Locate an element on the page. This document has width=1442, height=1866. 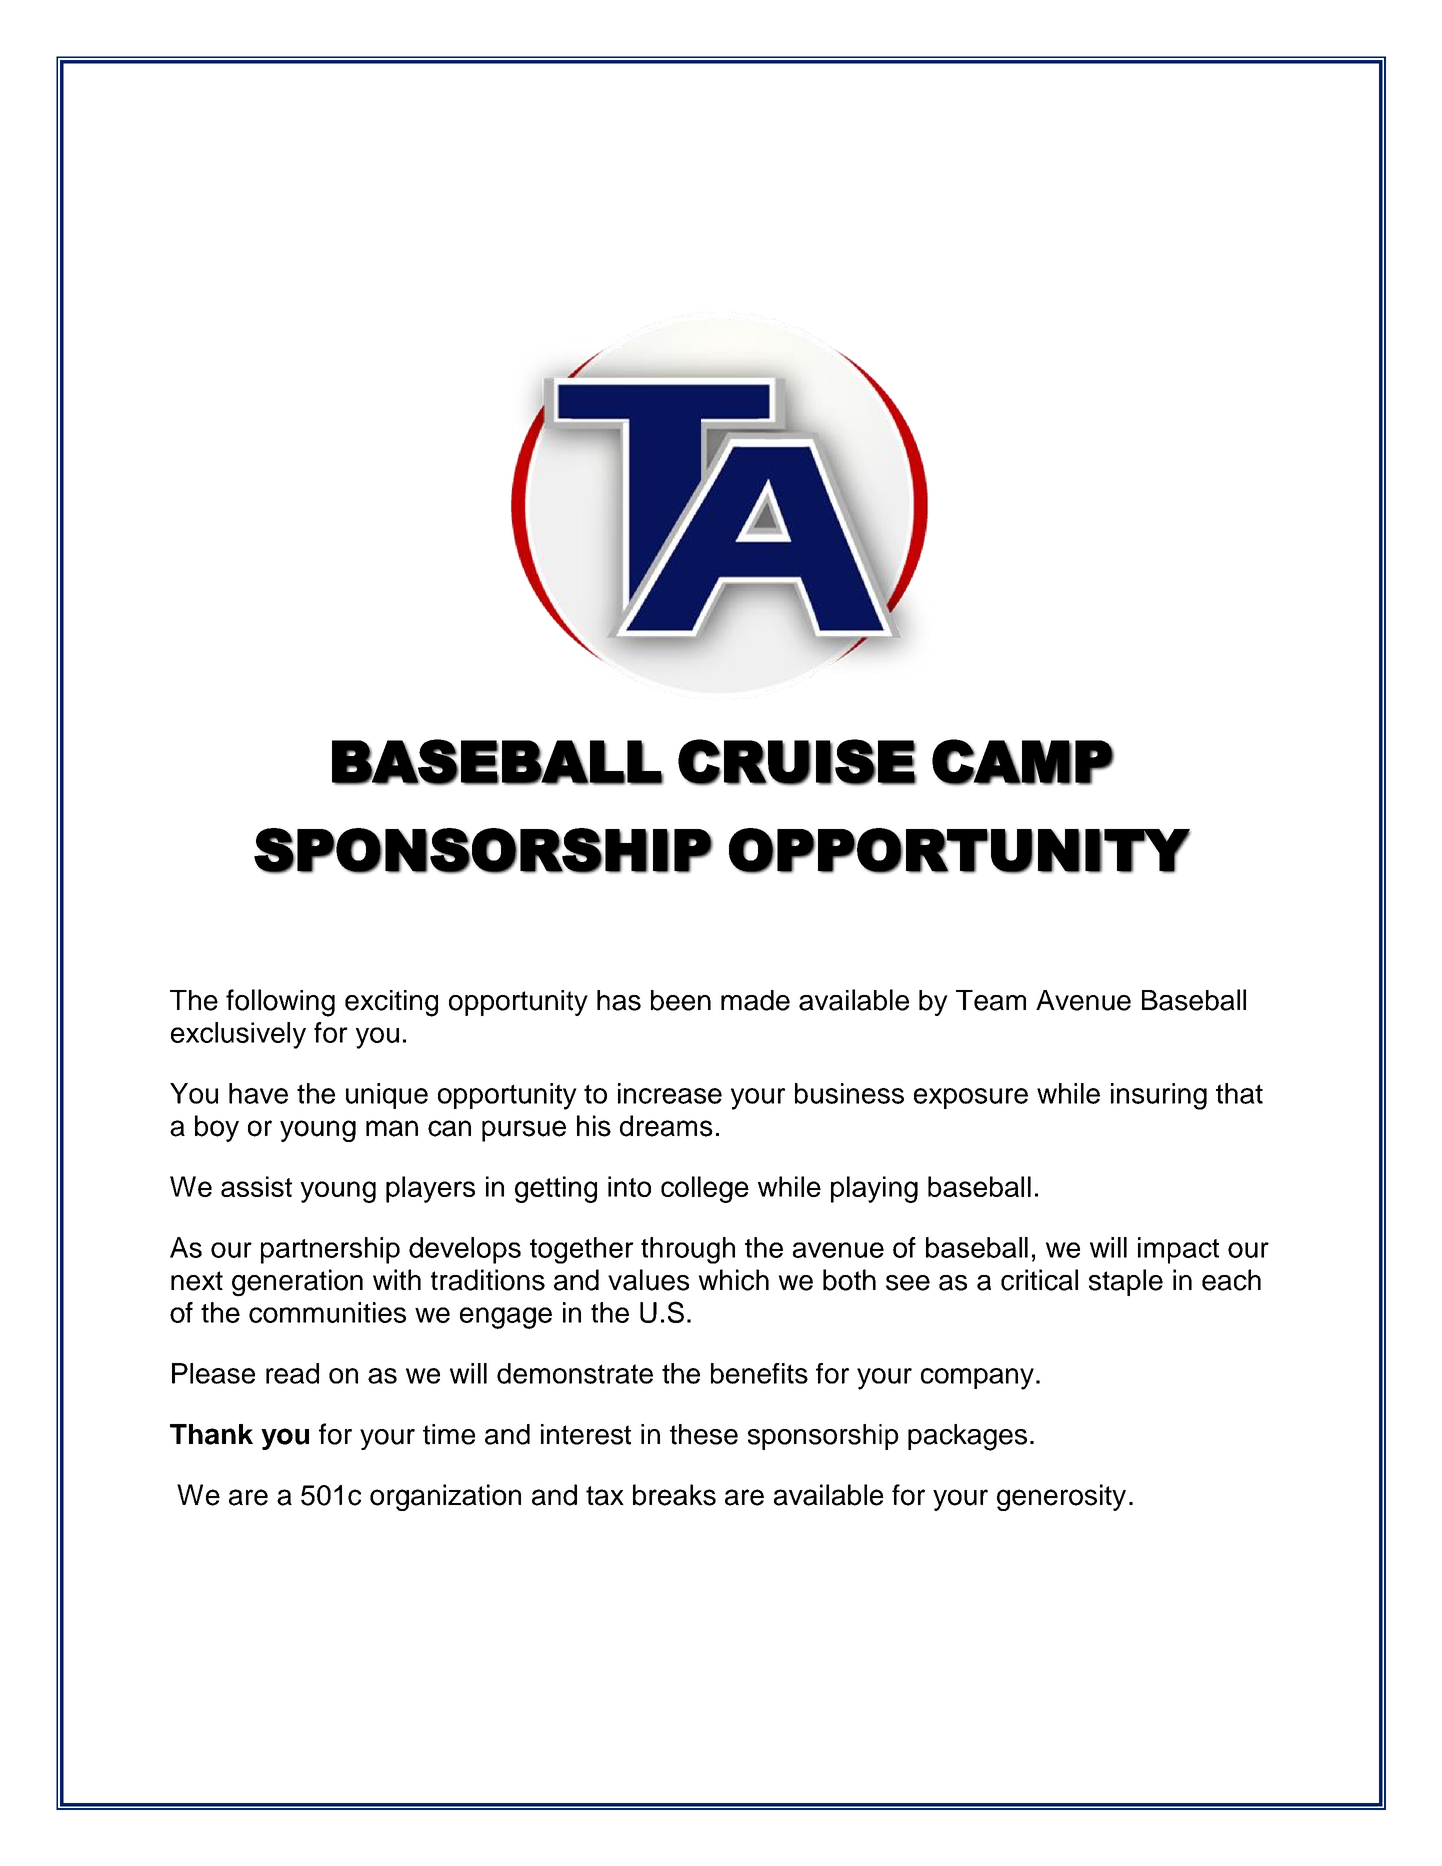
staple is located at coordinates (1126, 1282).
